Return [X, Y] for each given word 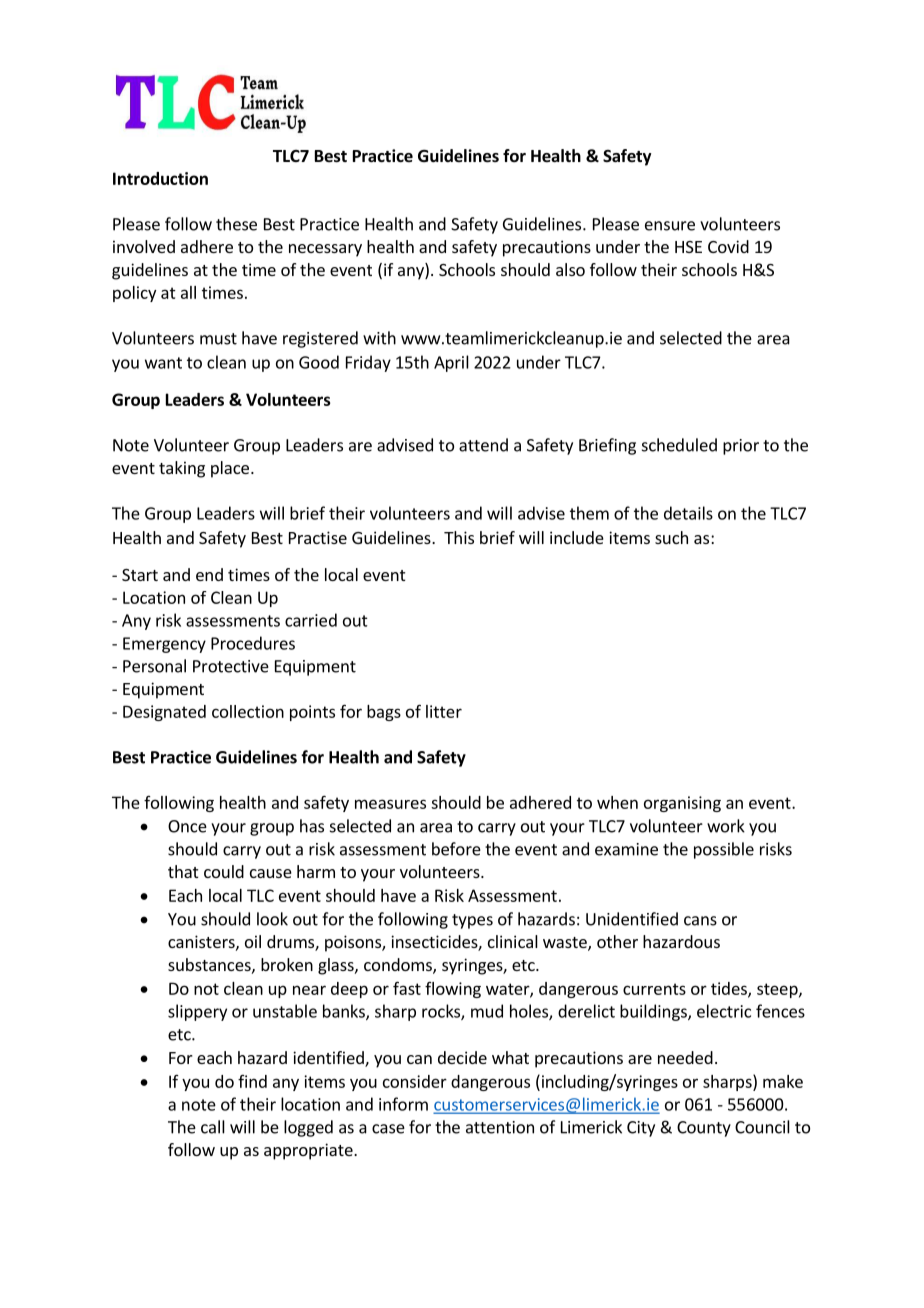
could [224, 871]
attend [483, 445]
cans [700, 921]
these [236, 224]
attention [500, 1127]
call [213, 1127]
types [472, 921]
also [570, 269]
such [671, 537]
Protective [231, 666]
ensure [670, 226]
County [704, 1129]
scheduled [679, 445]
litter [444, 711]
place [230, 469]
